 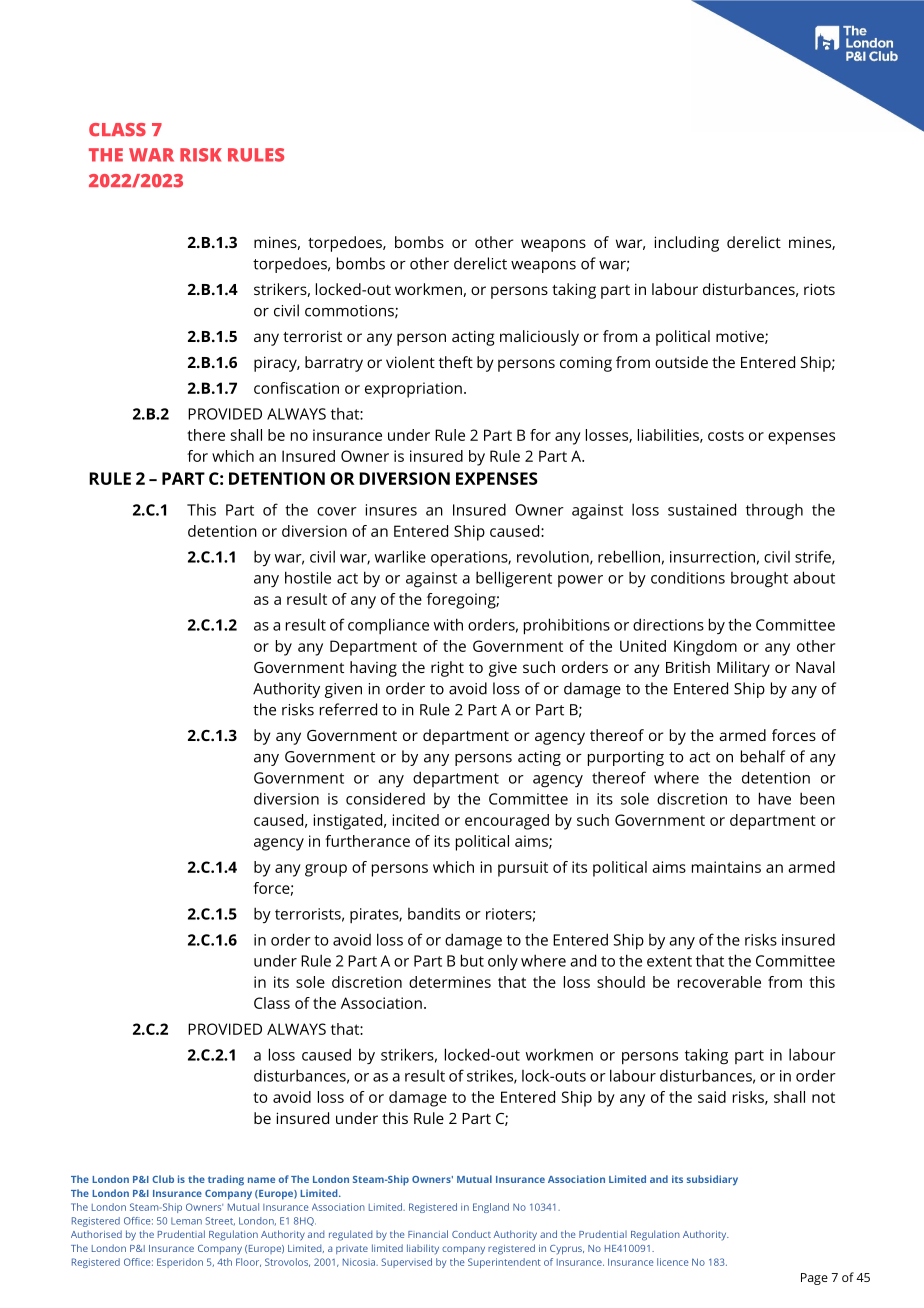 I want to click on Conduct, so click(x=471, y=1234).
